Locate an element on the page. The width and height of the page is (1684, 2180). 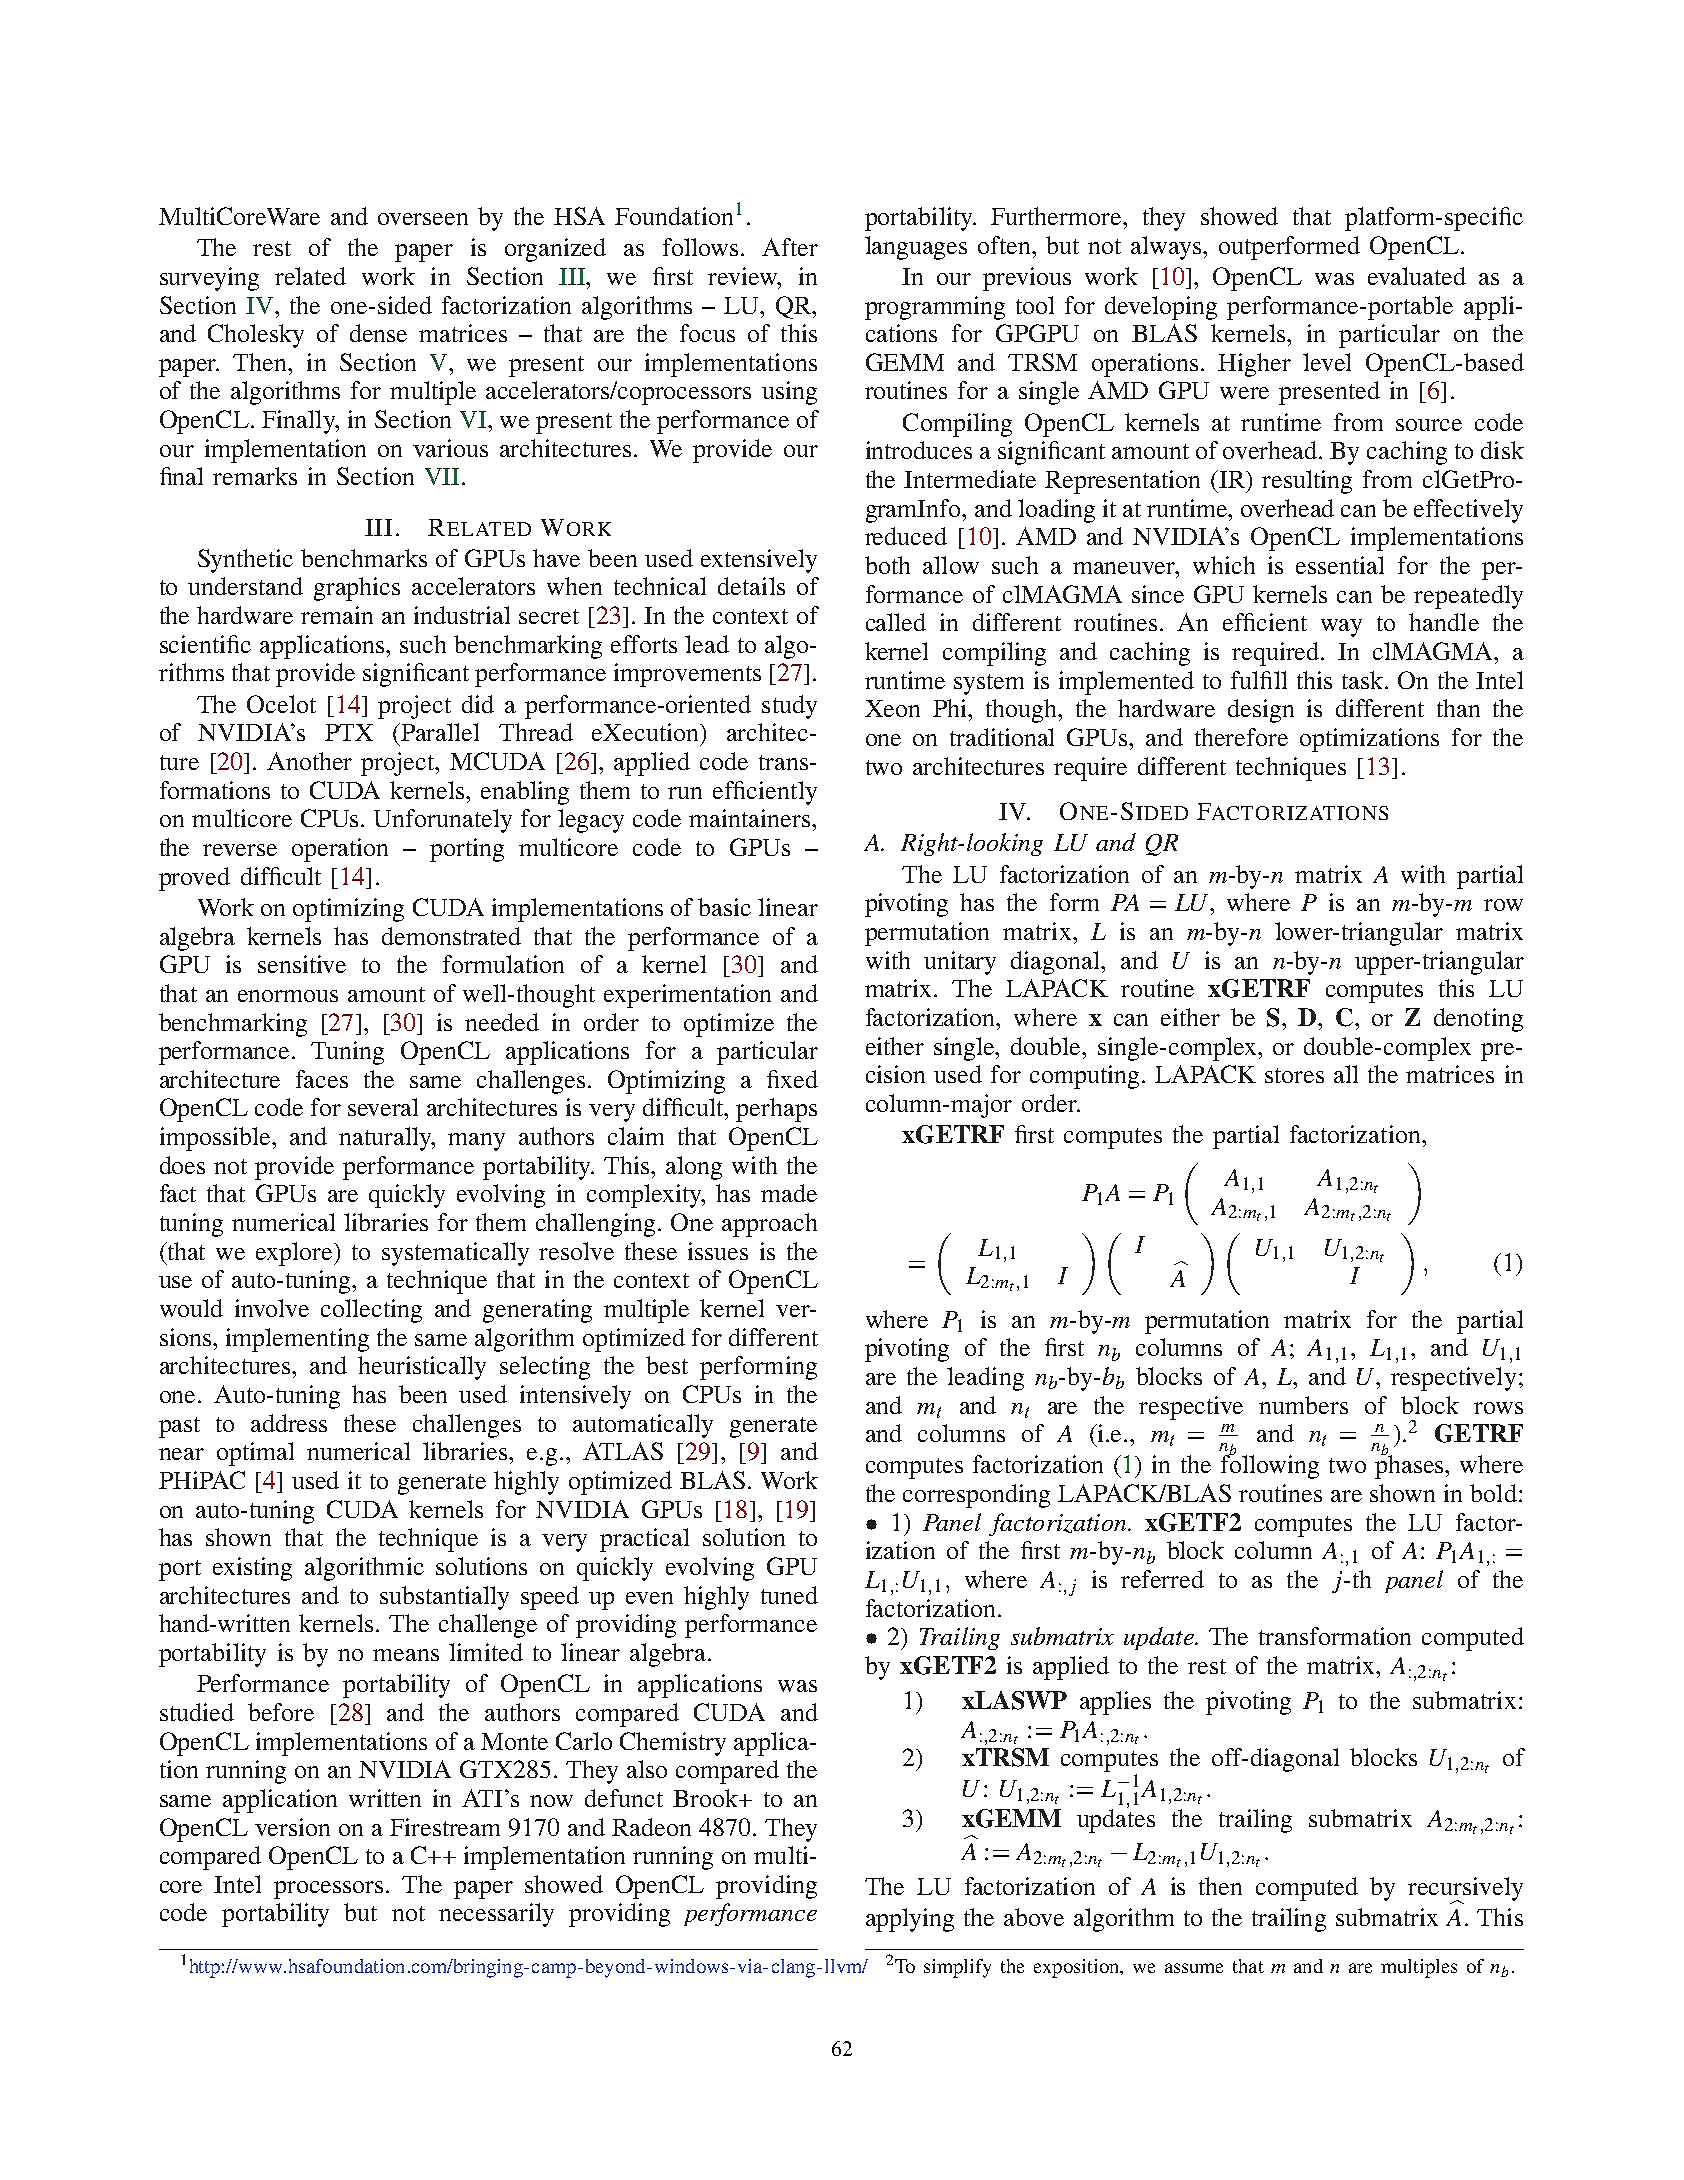
therefore is located at coordinates (1241, 737).
